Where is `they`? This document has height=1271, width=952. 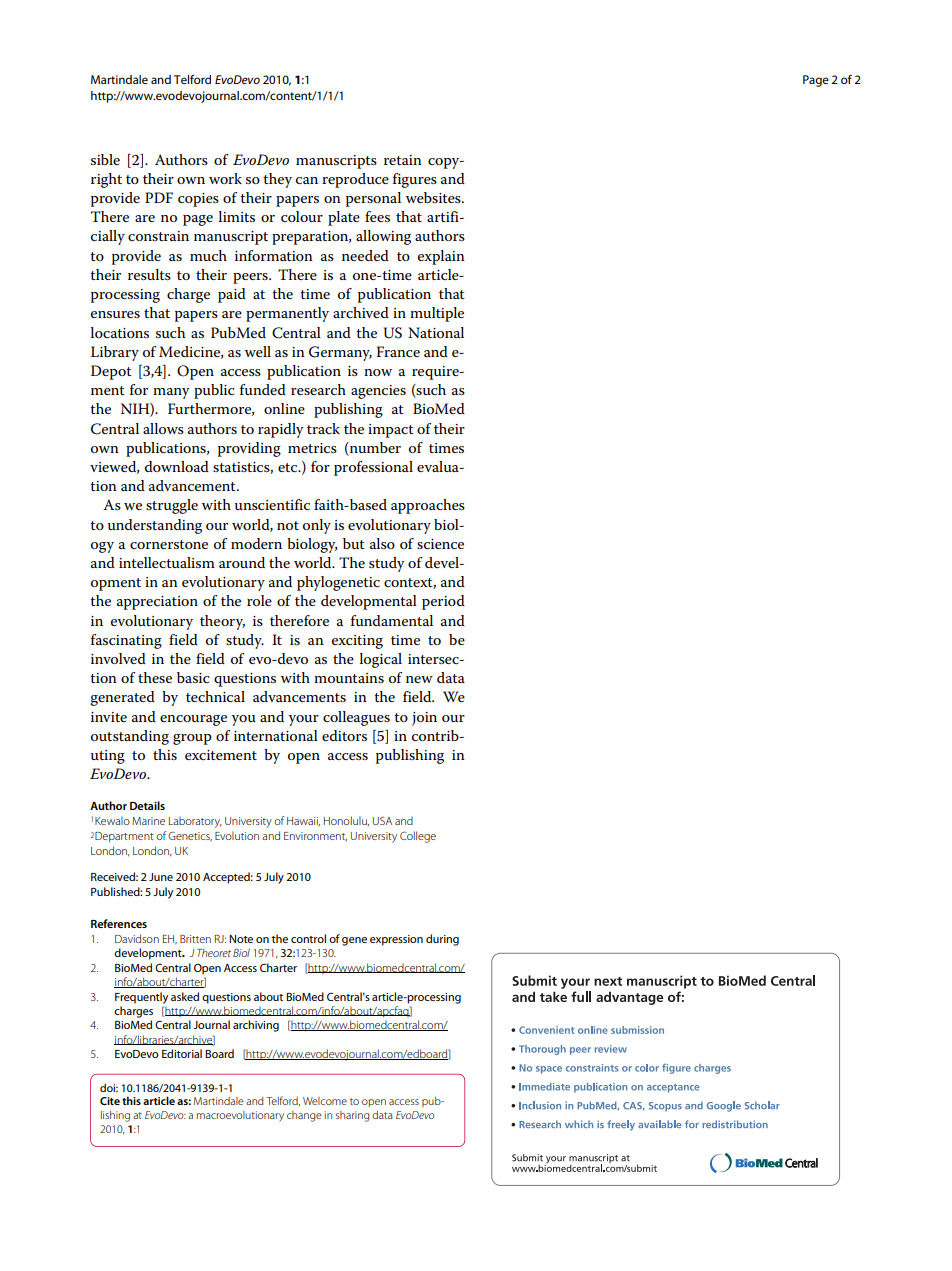
they is located at coordinates (277, 180).
